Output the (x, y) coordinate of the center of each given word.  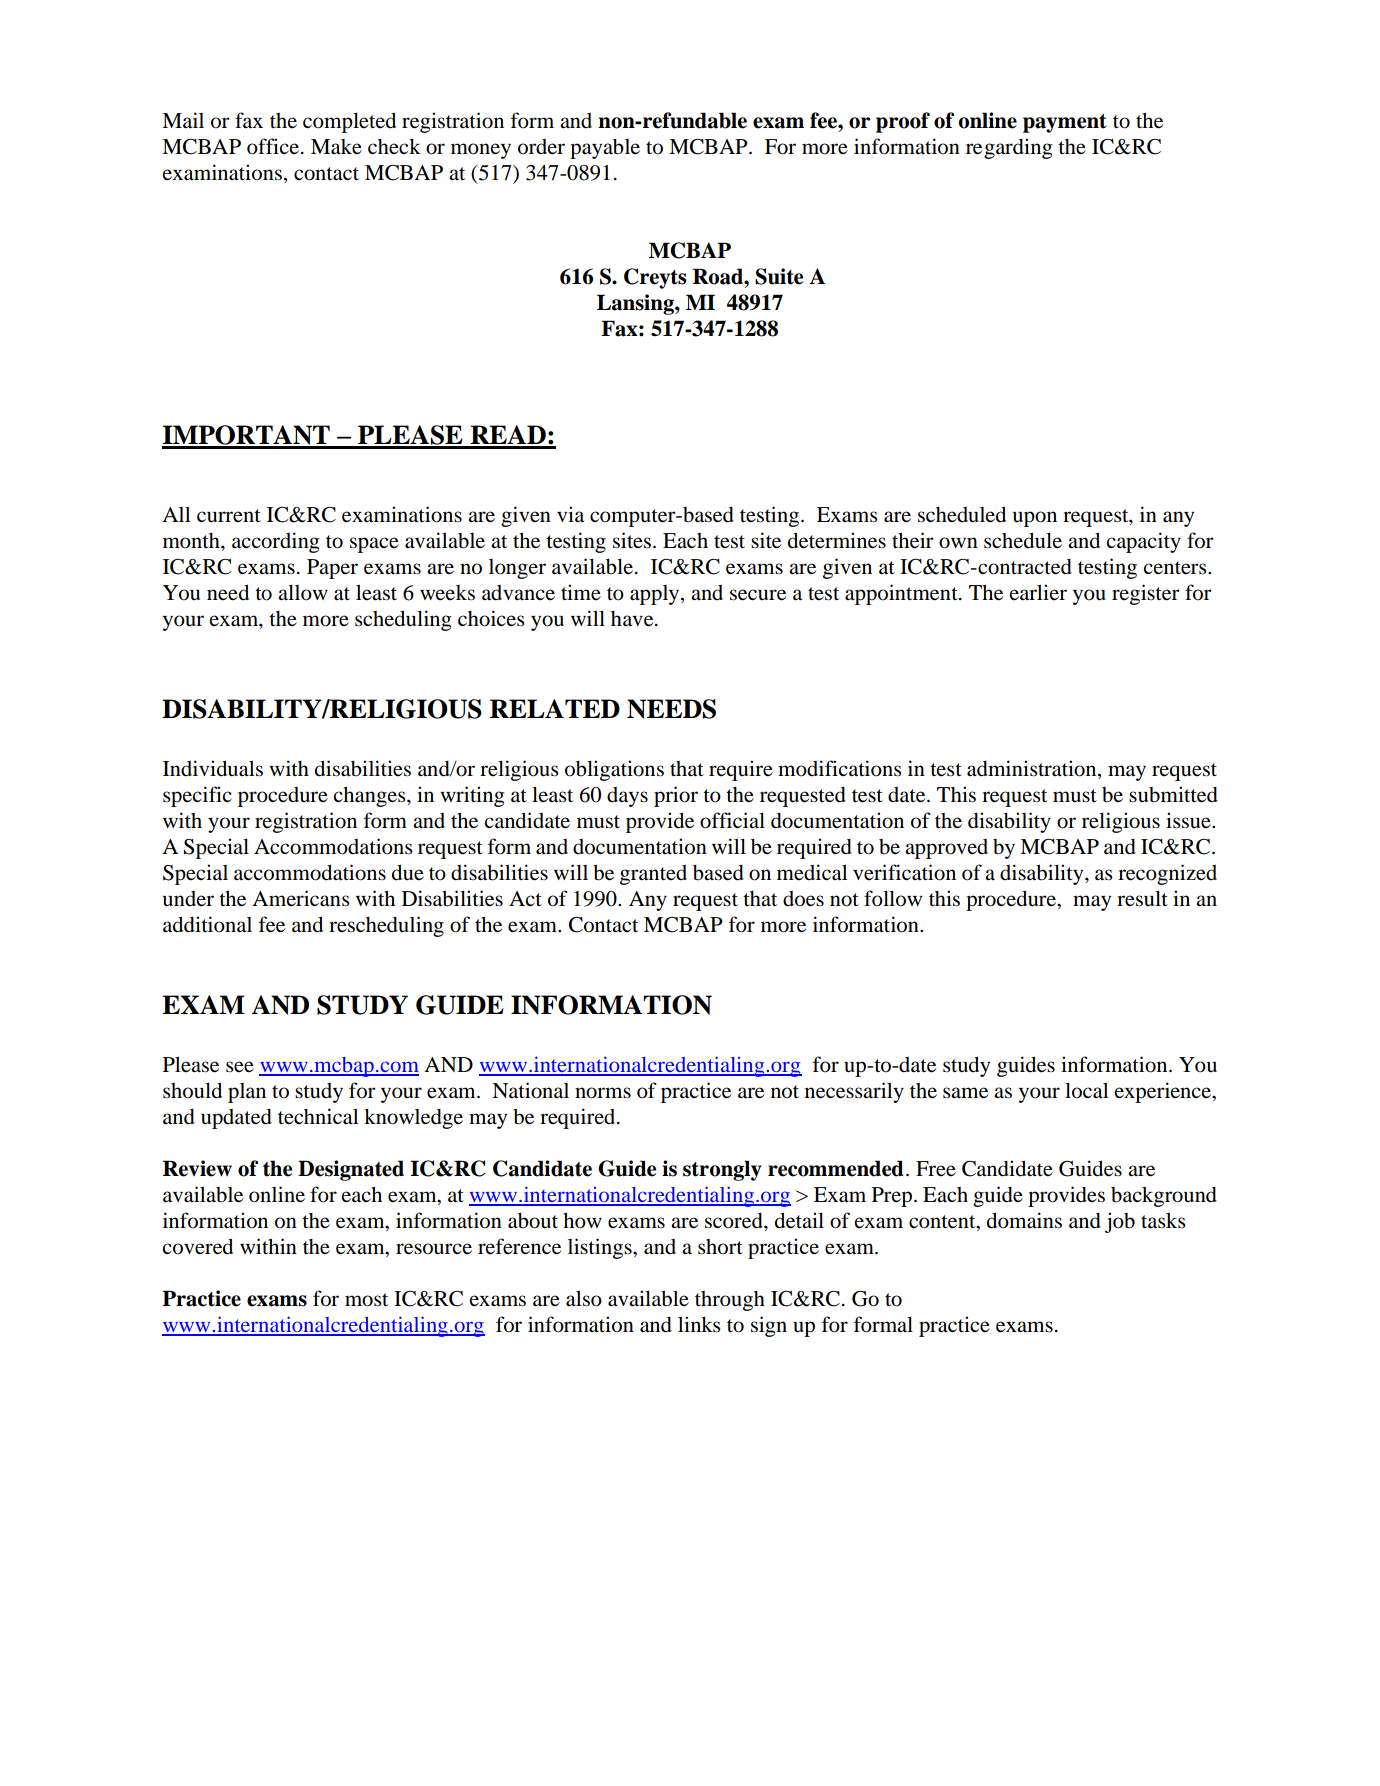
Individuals (213, 768)
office (273, 146)
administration (1033, 769)
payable (605, 149)
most (366, 1300)
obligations (614, 770)
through (730, 1301)
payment (1064, 123)
